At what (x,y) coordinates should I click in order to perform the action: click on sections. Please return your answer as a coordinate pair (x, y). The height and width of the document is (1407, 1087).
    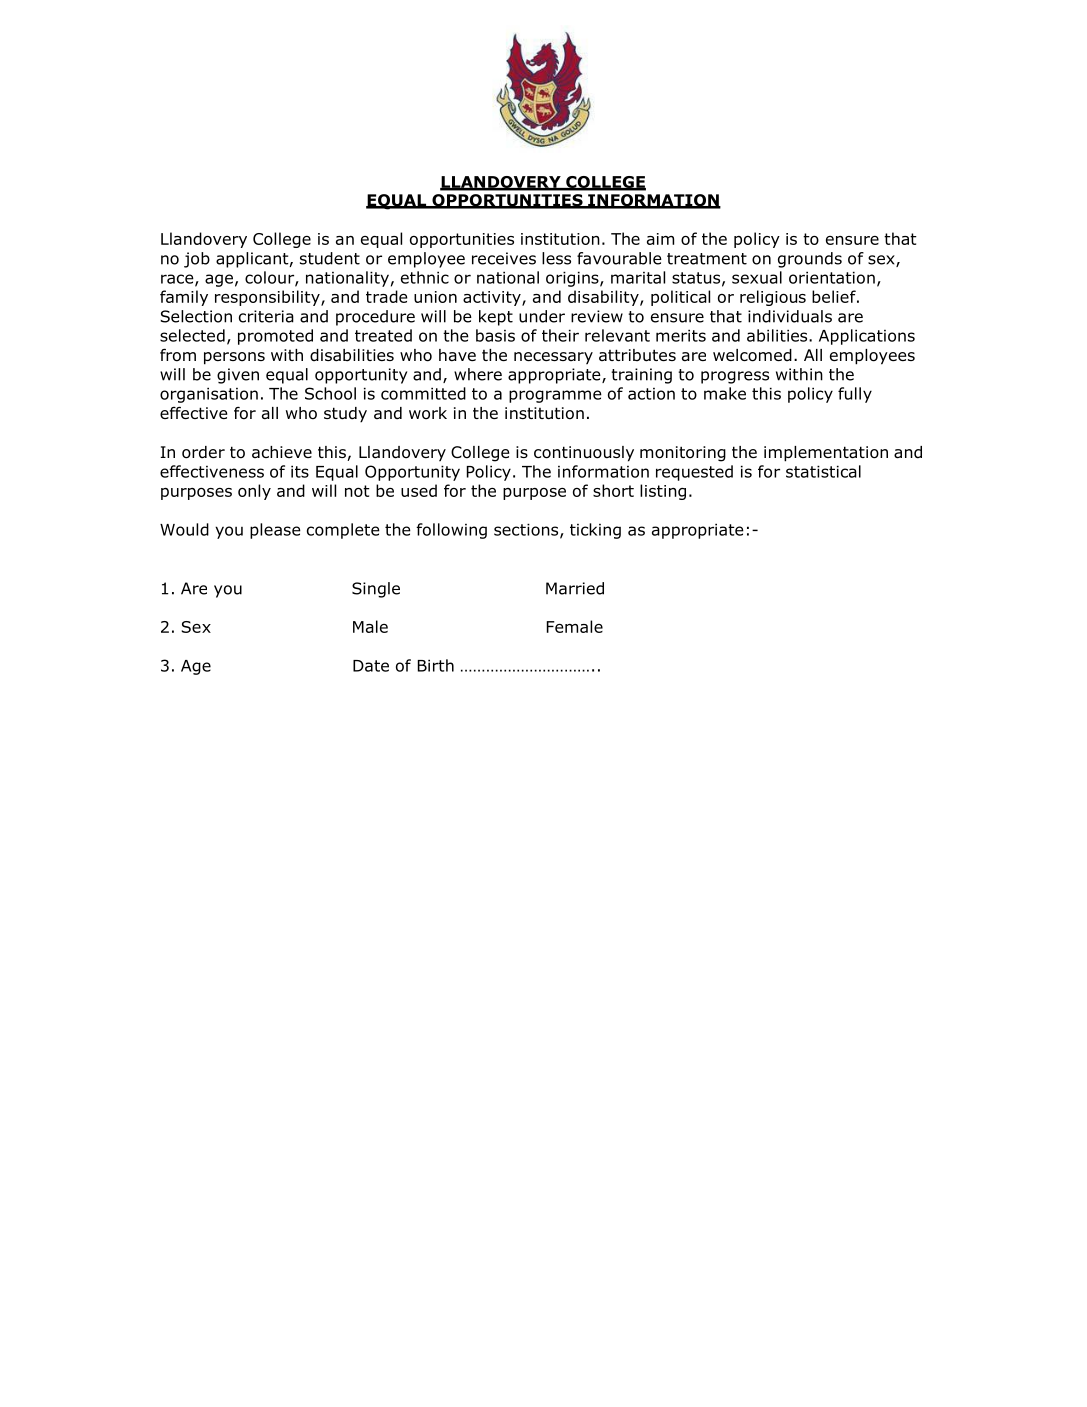
    Looking at the image, I should click on (527, 530).
